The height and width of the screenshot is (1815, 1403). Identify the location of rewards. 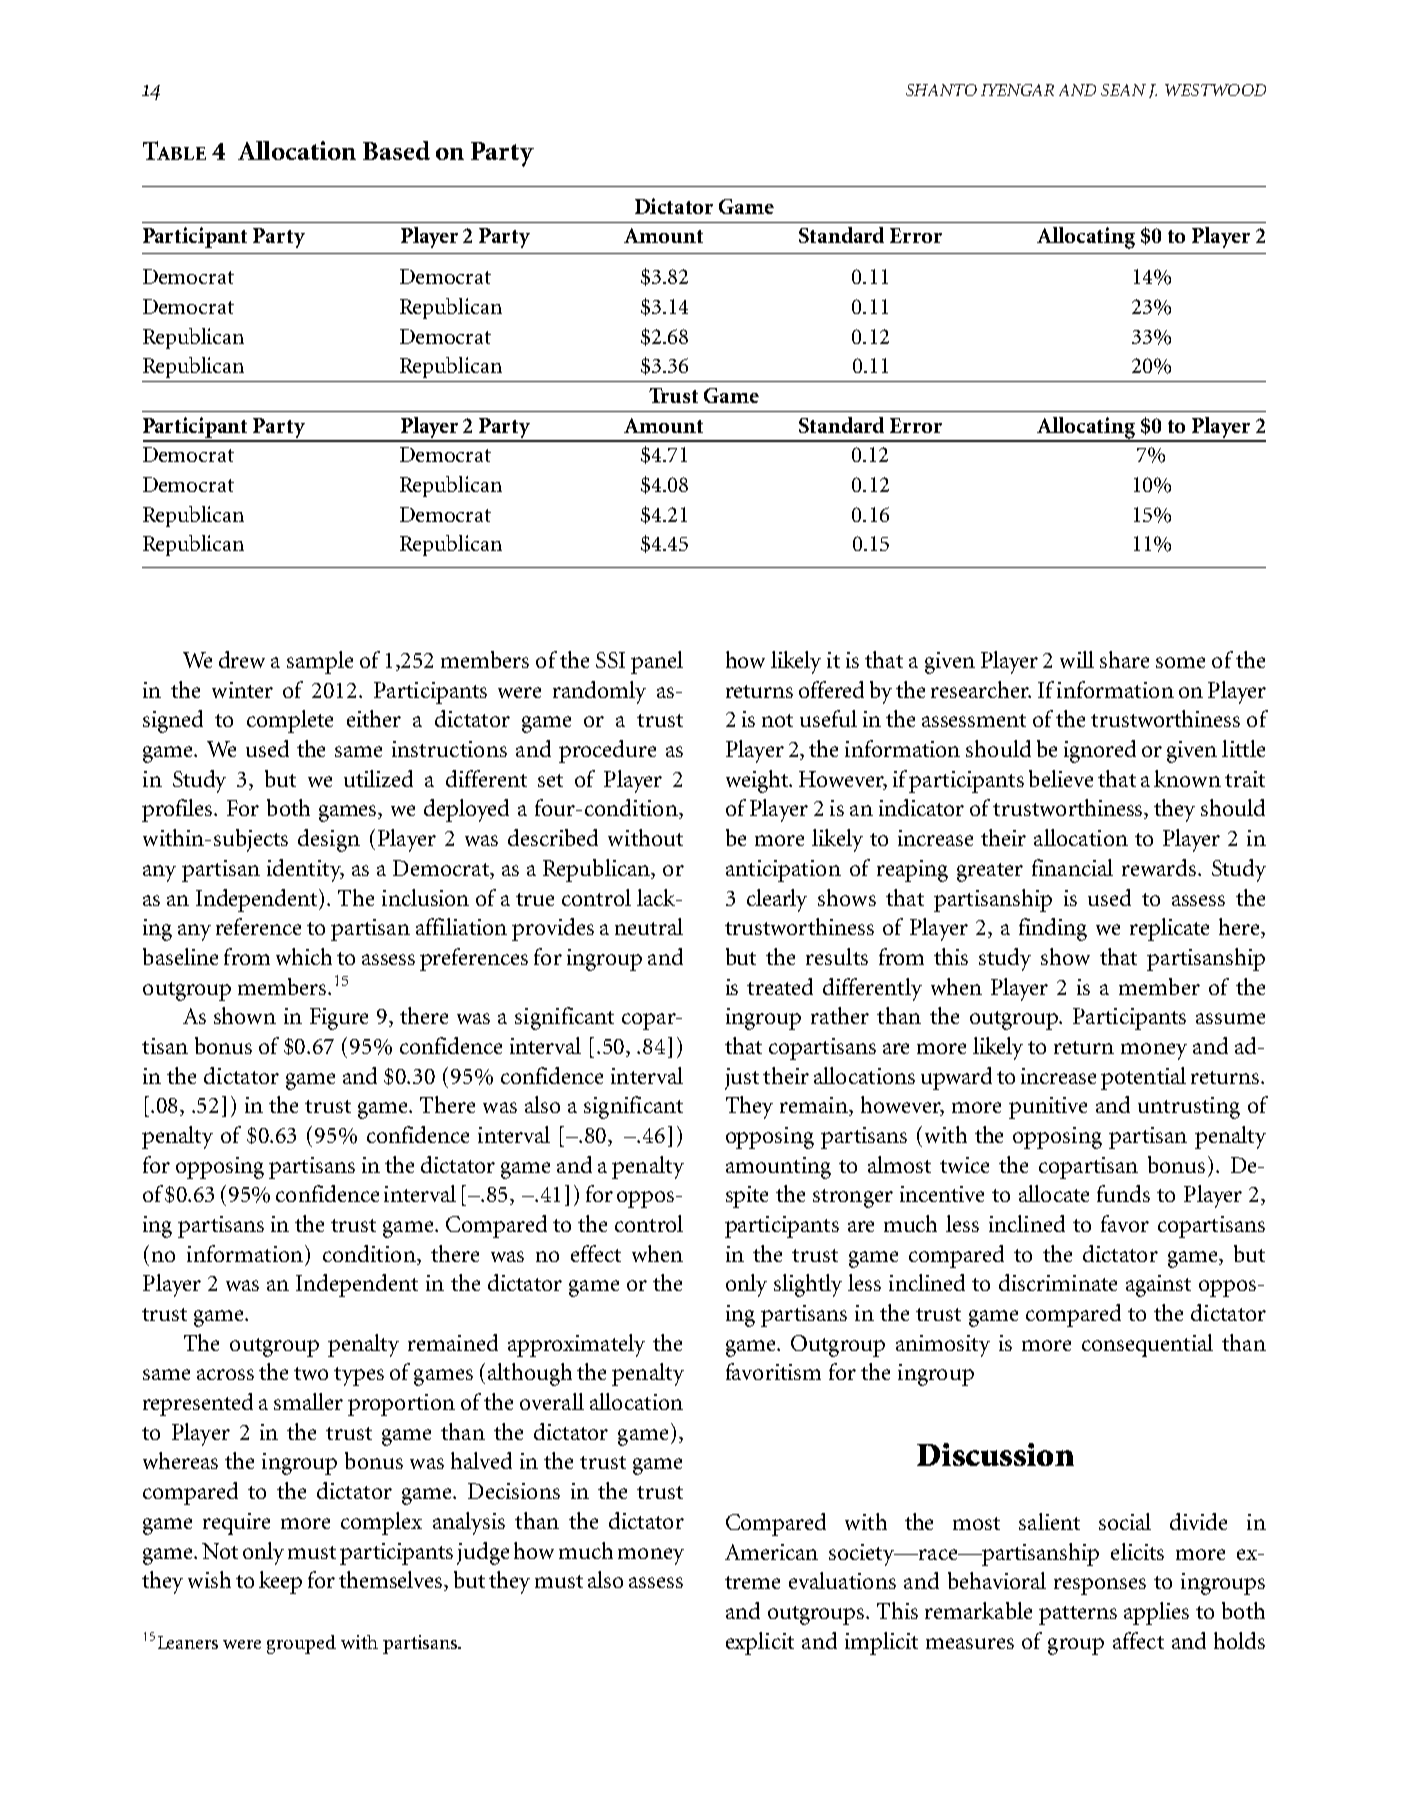
(1160, 867).
